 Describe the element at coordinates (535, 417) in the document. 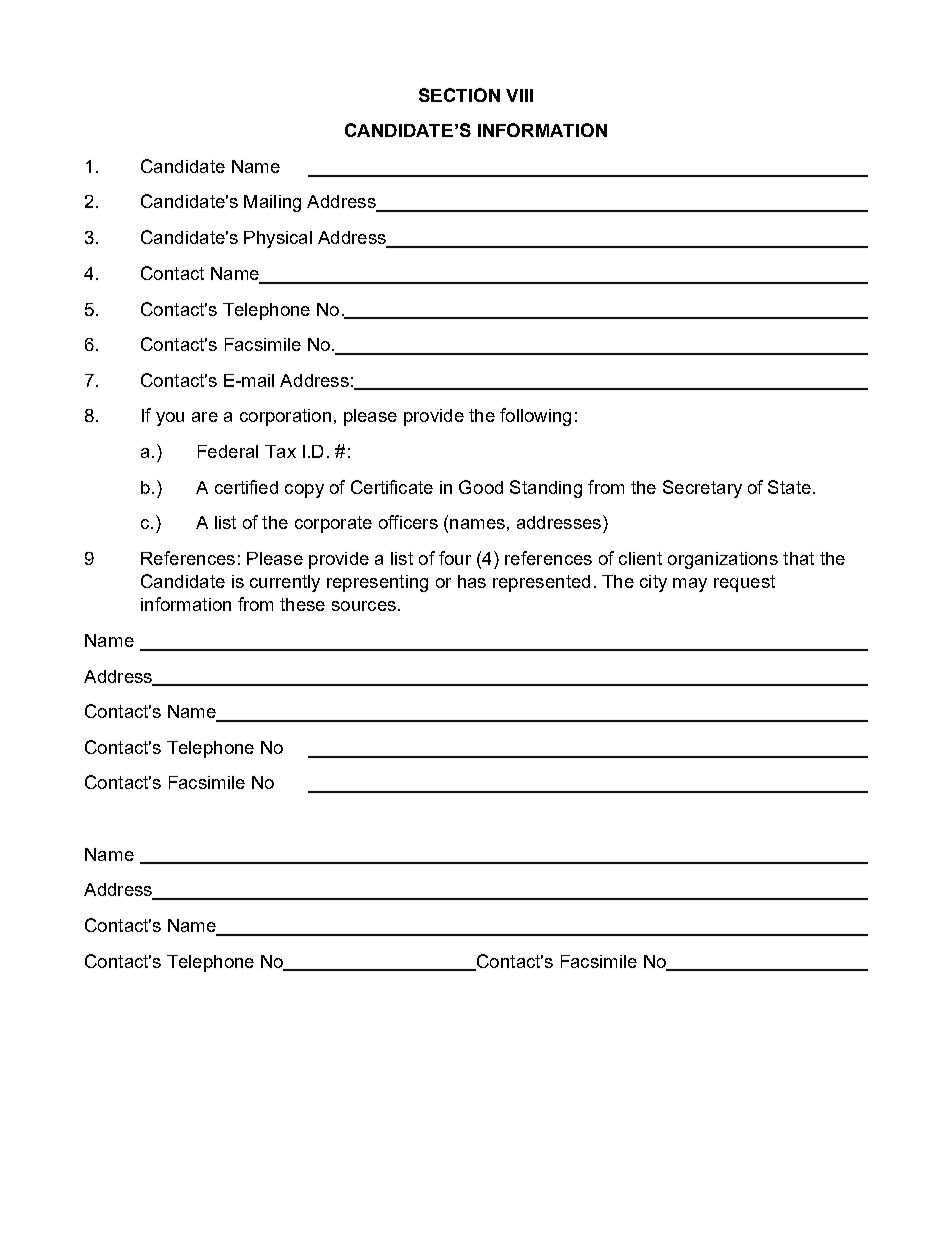

I see `following` at that location.
